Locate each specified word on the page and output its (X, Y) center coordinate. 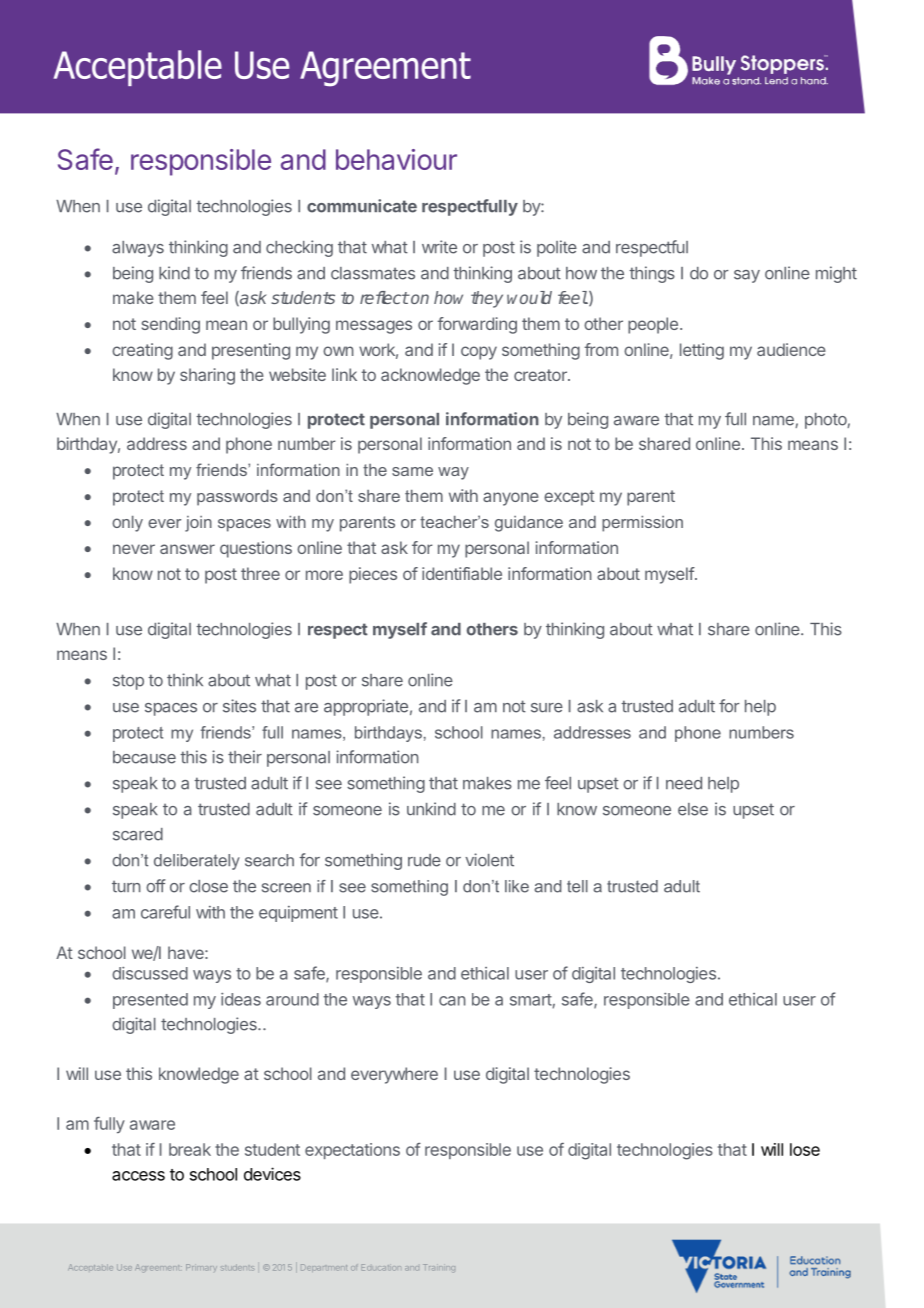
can (452, 1001)
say (747, 276)
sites (239, 706)
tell (577, 886)
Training (439, 1267)
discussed (150, 973)
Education (381, 1267)
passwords (237, 498)
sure (547, 708)
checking (299, 248)
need (684, 783)
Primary (201, 1267)
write (439, 247)
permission (642, 524)
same (412, 471)
